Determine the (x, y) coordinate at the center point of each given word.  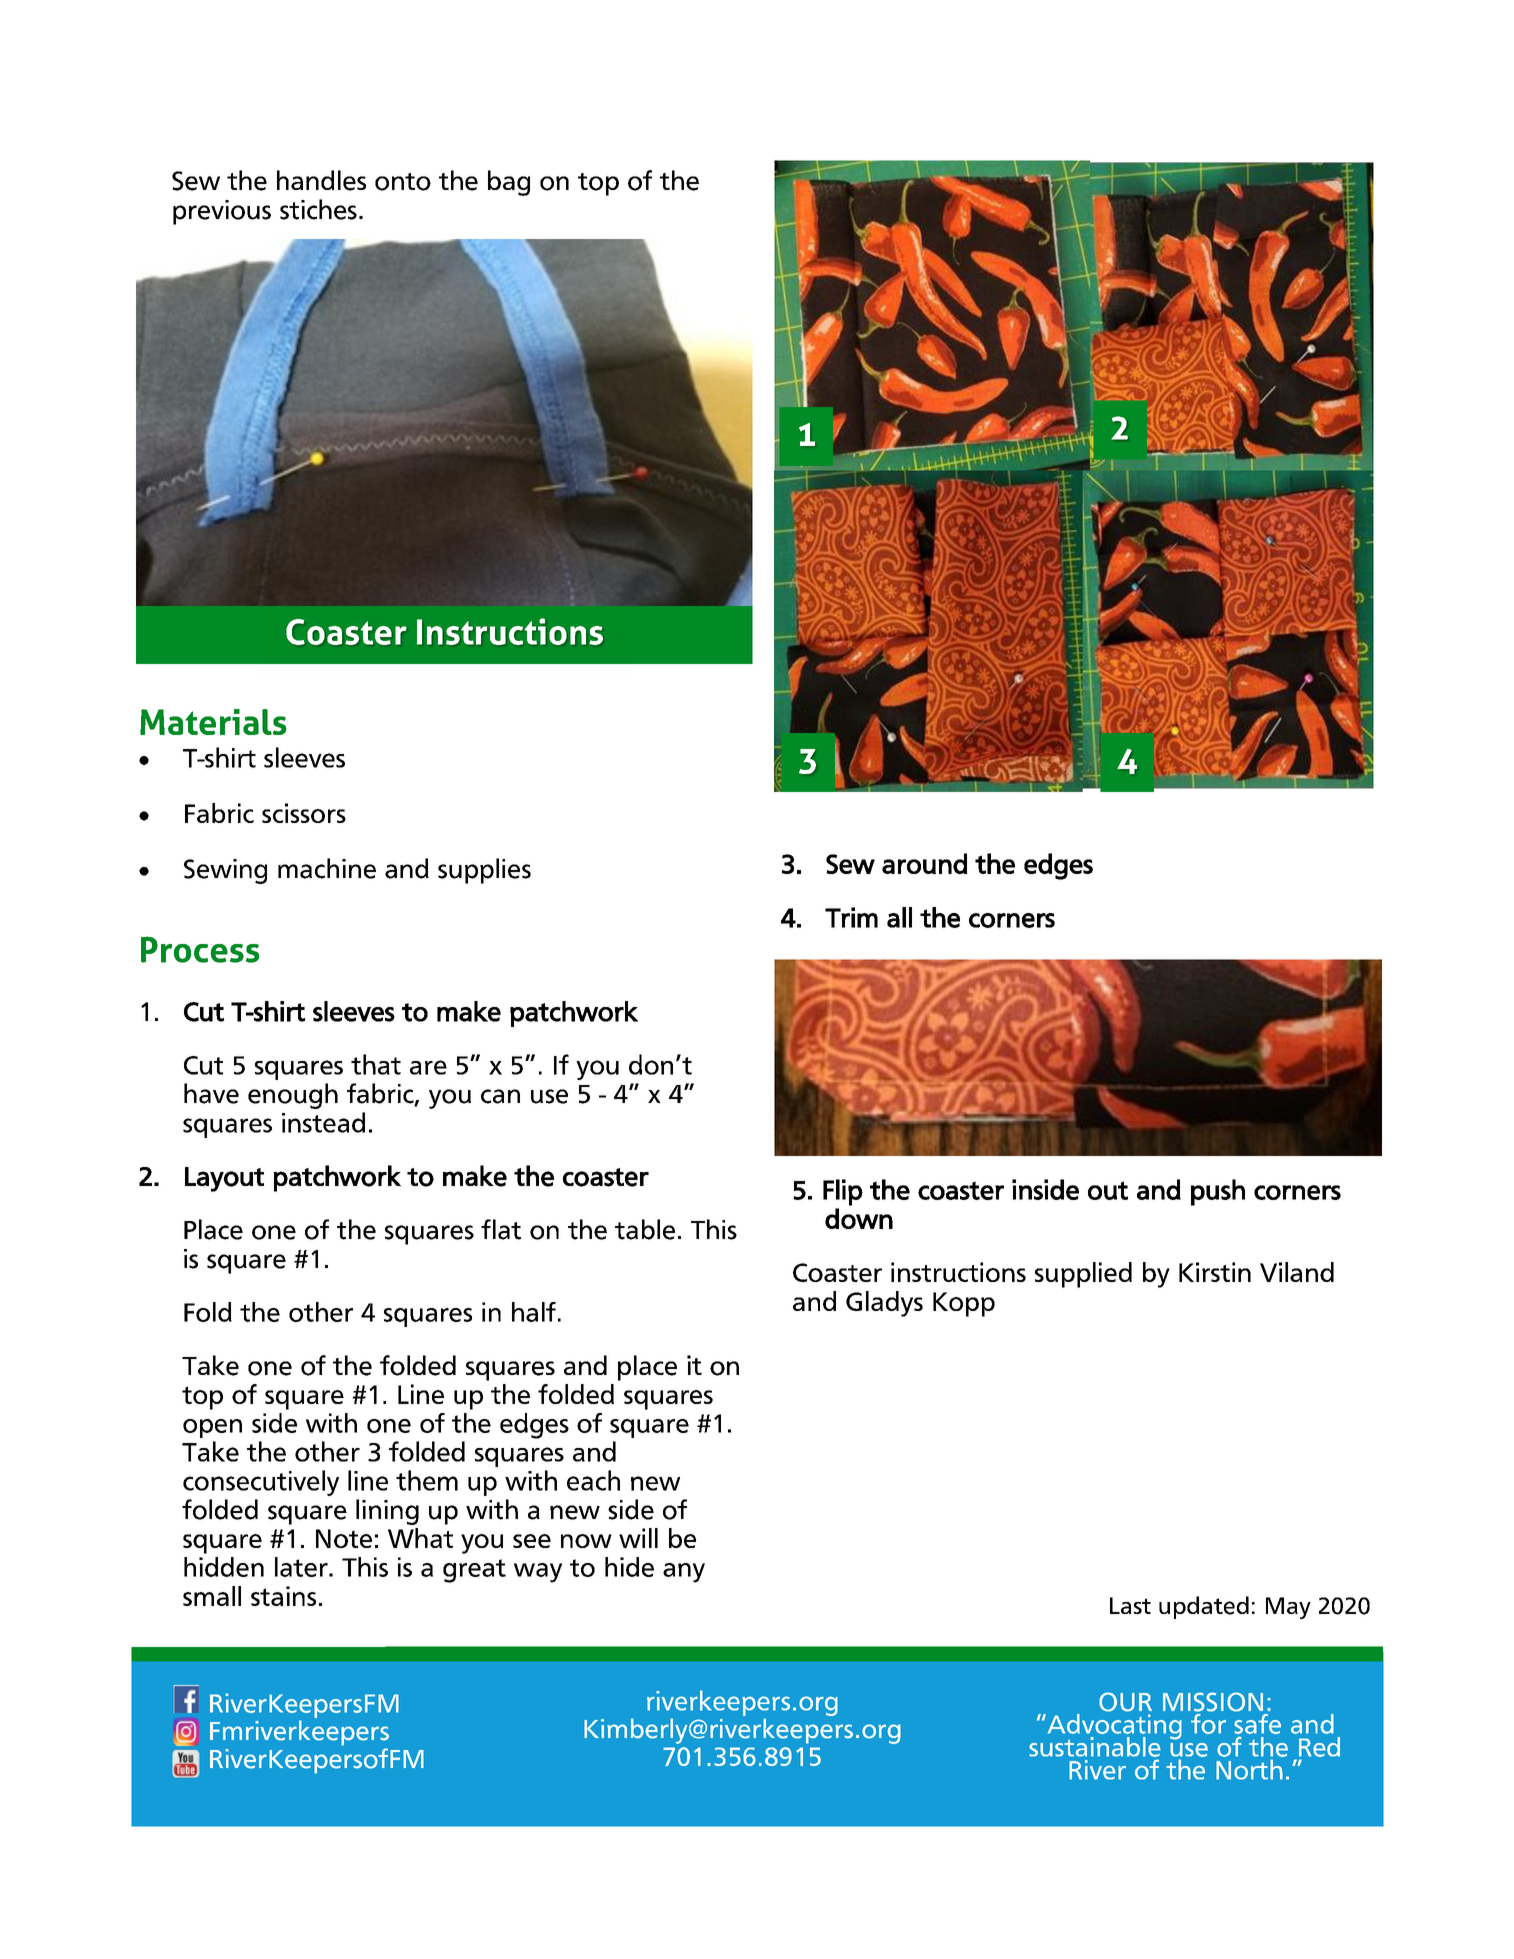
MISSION (1213, 1702)
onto (403, 182)
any (684, 1573)
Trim (851, 917)
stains (283, 1596)
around (925, 863)
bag (509, 183)
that (376, 1064)
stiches (318, 209)
